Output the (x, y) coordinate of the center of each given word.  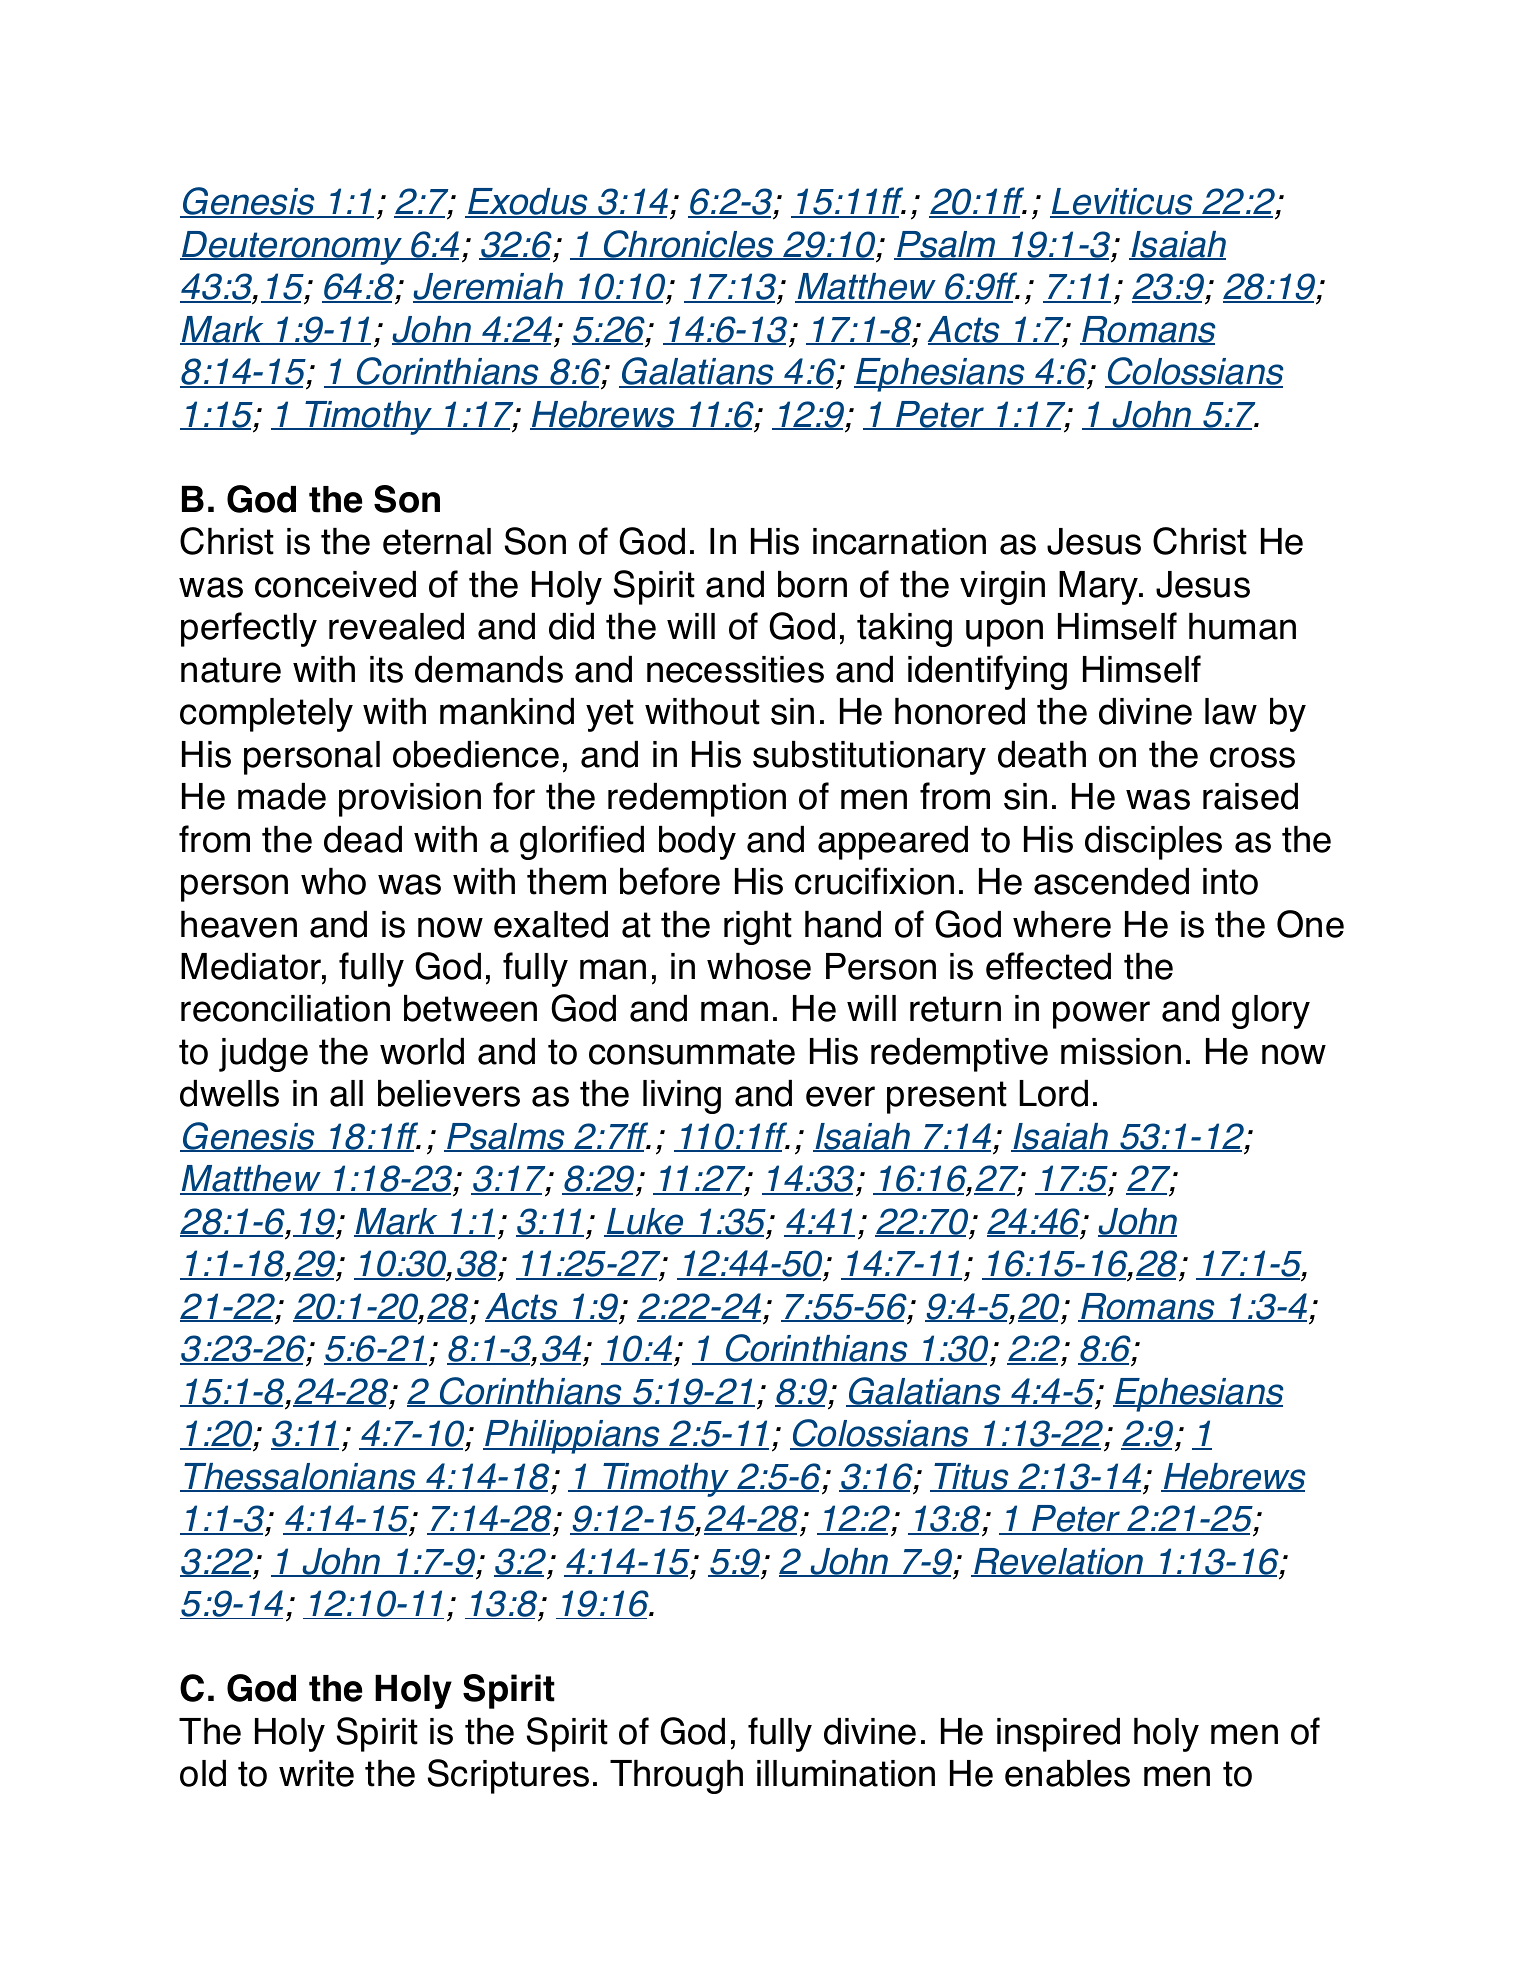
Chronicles (688, 245)
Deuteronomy (292, 248)
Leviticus (1122, 203)
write (316, 1773)
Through (676, 1777)
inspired (1058, 1735)
